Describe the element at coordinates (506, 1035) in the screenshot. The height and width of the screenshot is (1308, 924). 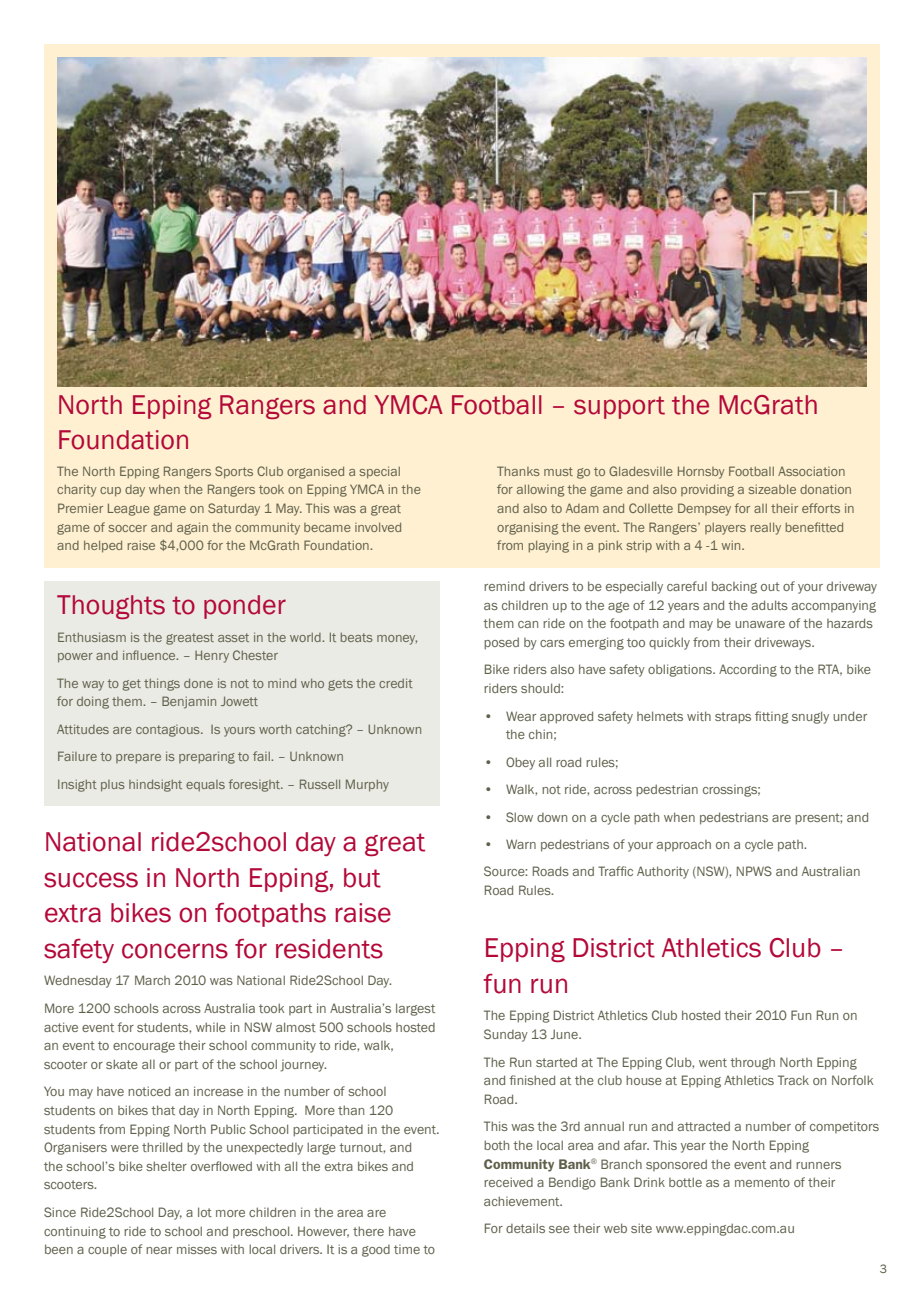
I see `Sunday` at that location.
